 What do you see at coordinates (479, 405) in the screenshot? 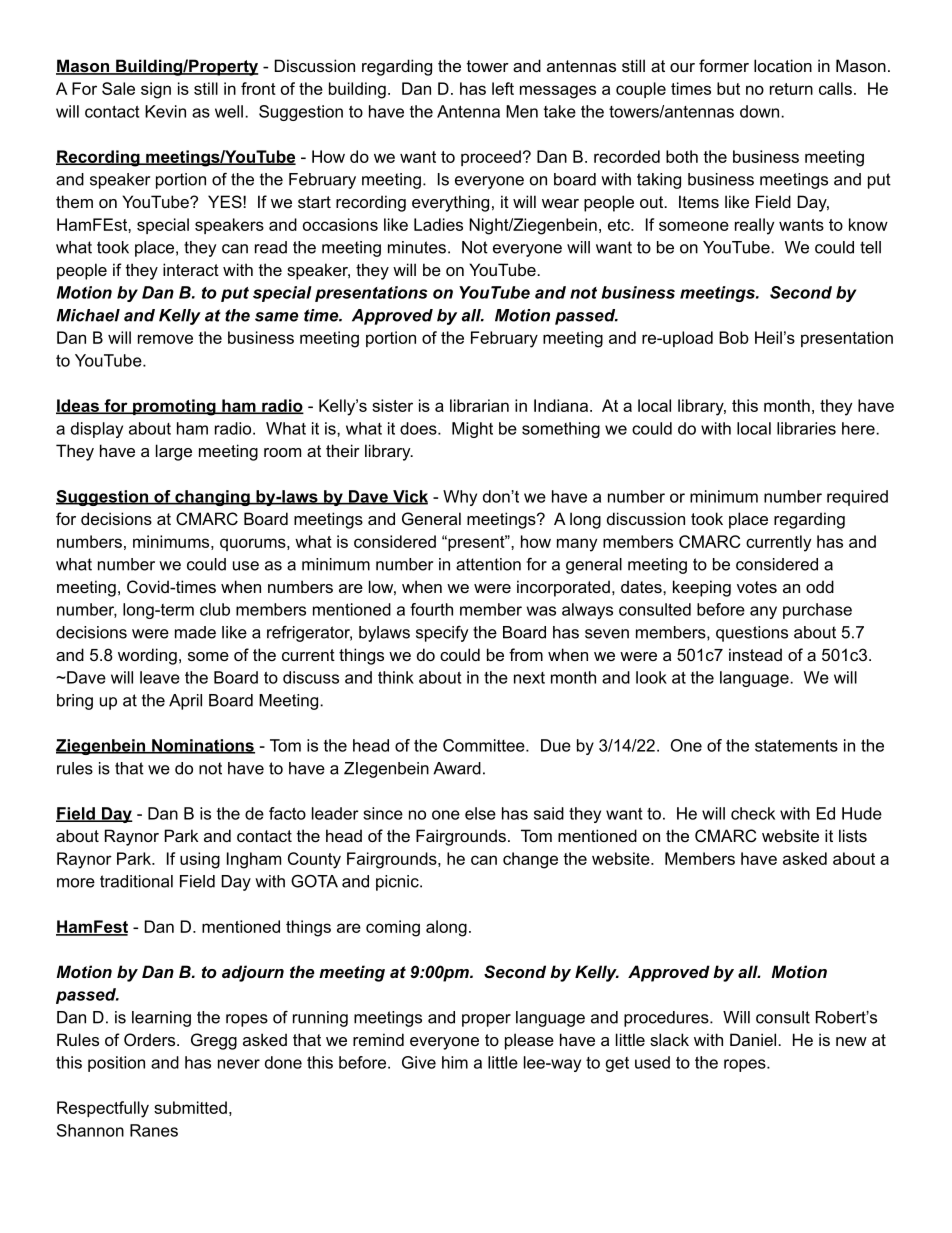
I see `librarian` at bounding box center [479, 405].
